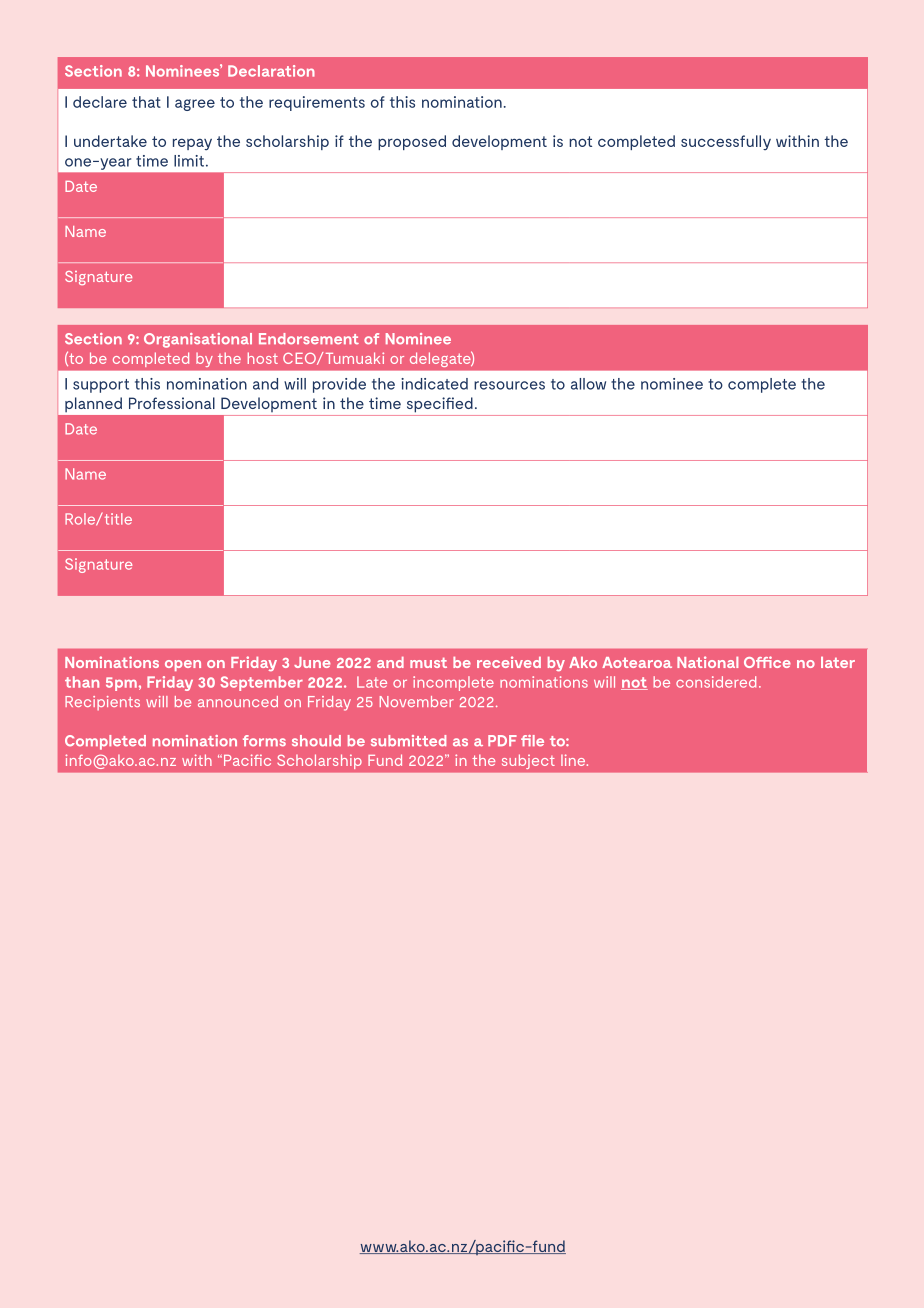 The width and height of the screenshot is (924, 1308). What do you see at coordinates (198, 340) in the screenshot?
I see `Organisational` at bounding box center [198, 340].
